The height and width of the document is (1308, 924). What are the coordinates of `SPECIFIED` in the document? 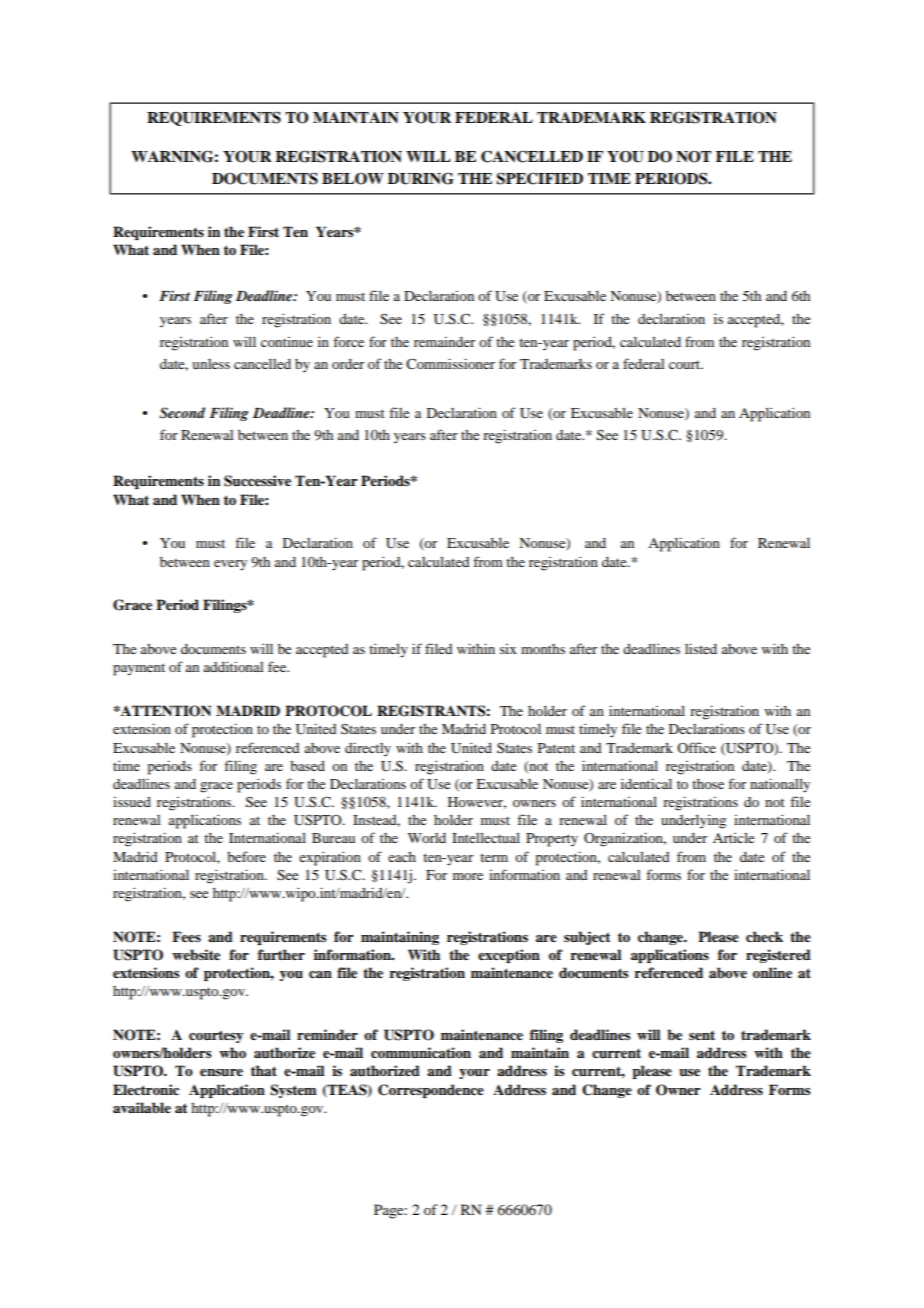 It's located at (539, 178).
